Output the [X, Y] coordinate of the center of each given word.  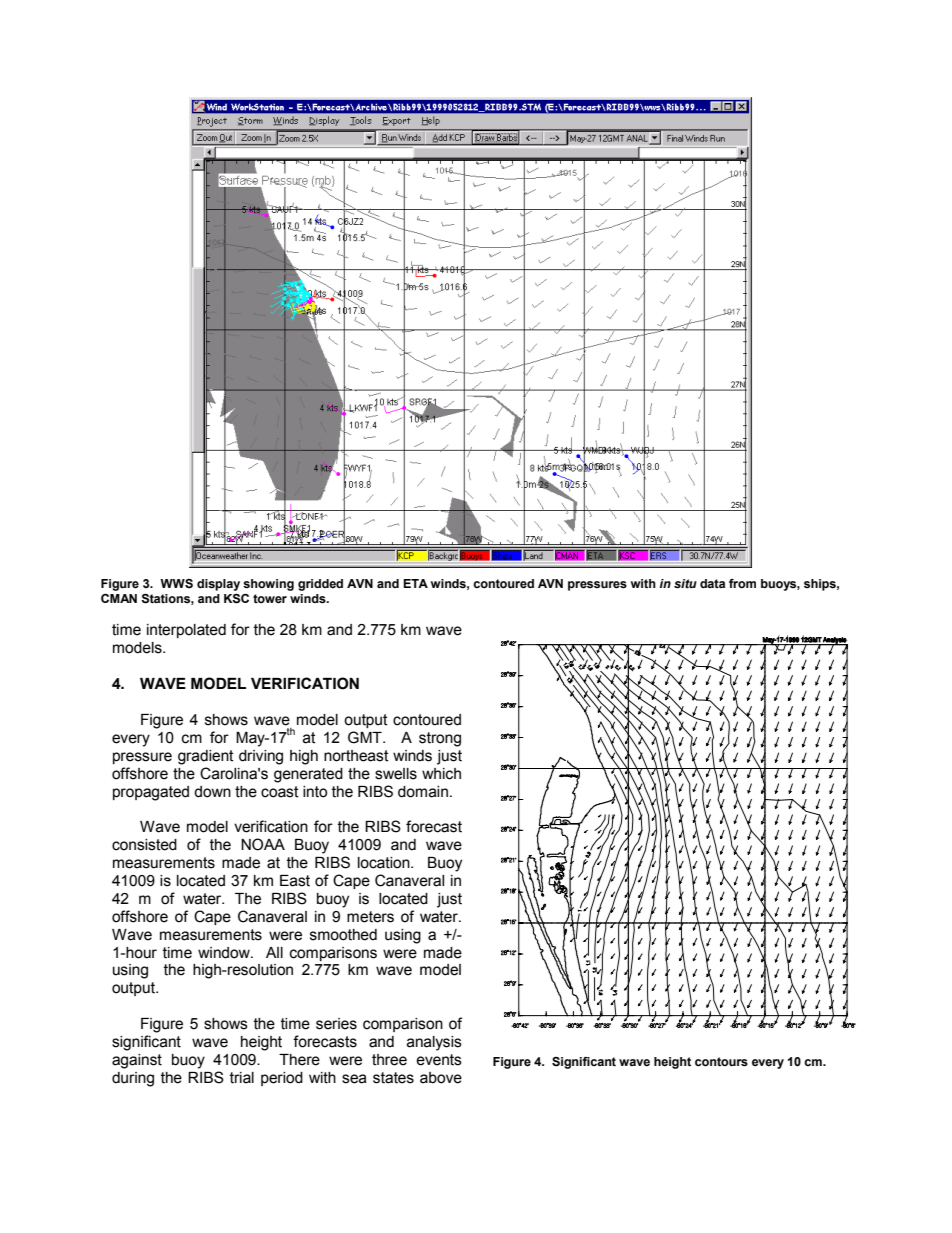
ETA [415, 583]
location [385, 863]
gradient [206, 757]
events [439, 1060]
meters [370, 917]
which [441, 774]
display [218, 585]
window [225, 953]
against [137, 1061]
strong [440, 739]
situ [685, 584]
